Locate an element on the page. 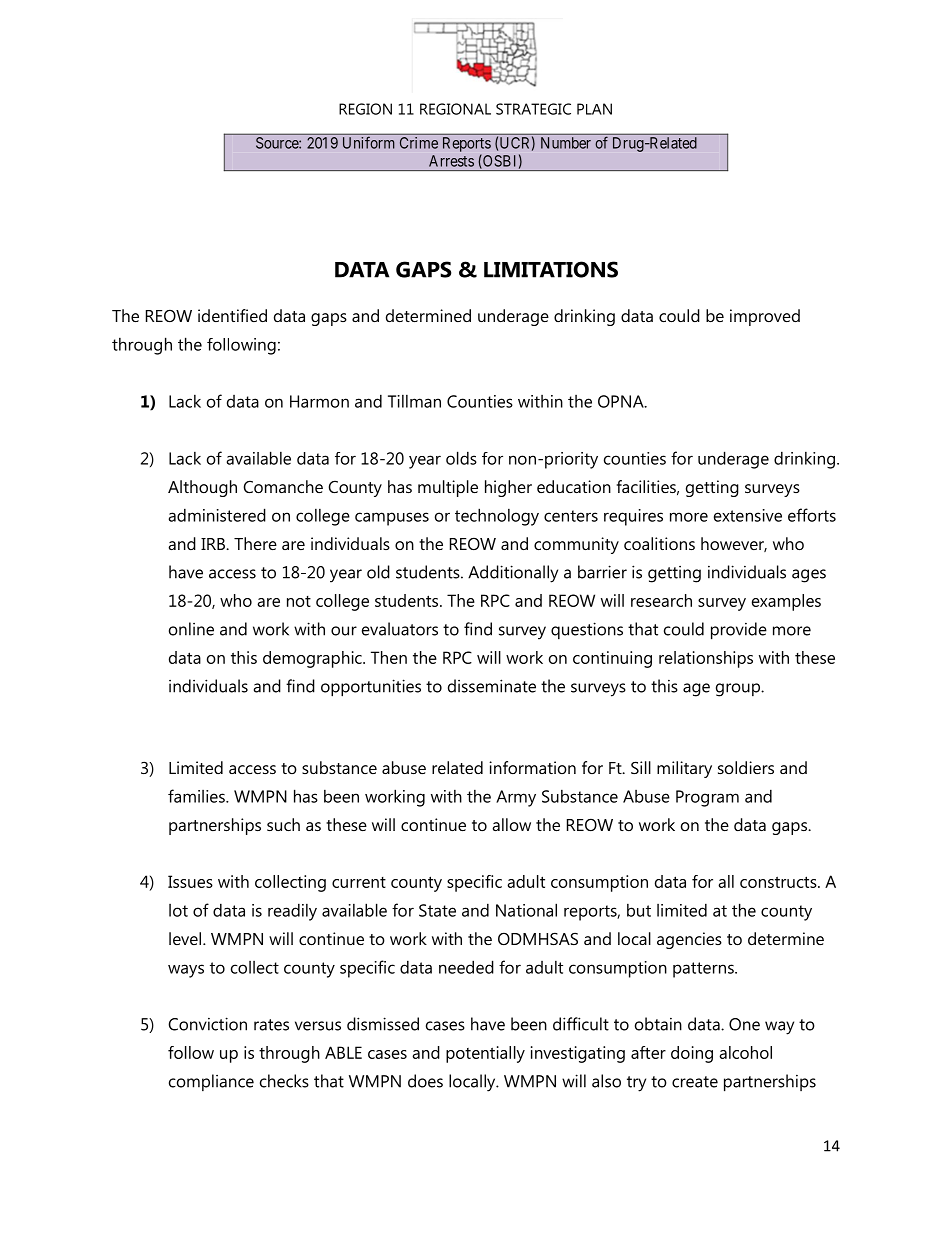 The width and height of the document is (952, 1233). PLAN is located at coordinates (594, 109).
